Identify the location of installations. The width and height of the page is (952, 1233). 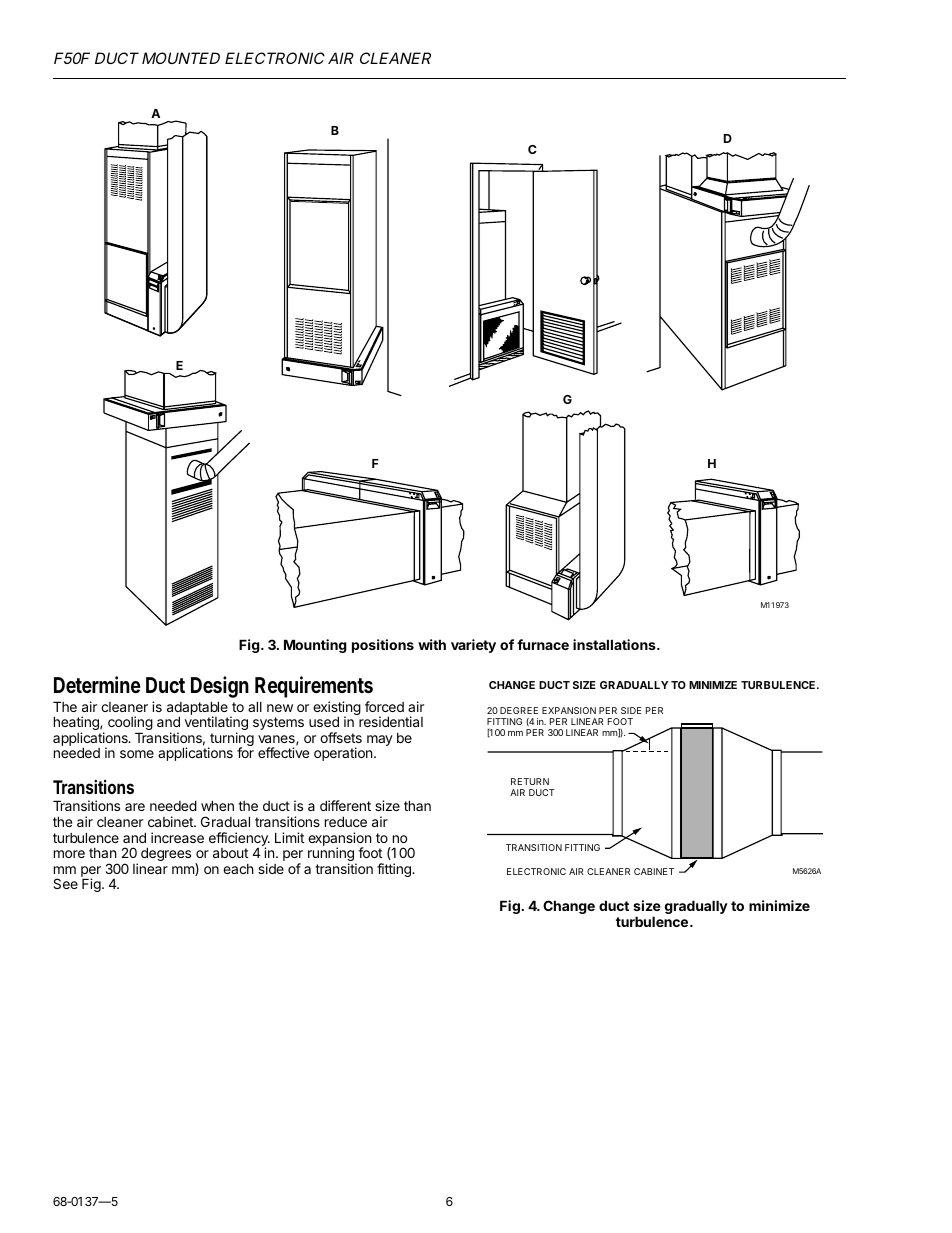
(615, 644).
